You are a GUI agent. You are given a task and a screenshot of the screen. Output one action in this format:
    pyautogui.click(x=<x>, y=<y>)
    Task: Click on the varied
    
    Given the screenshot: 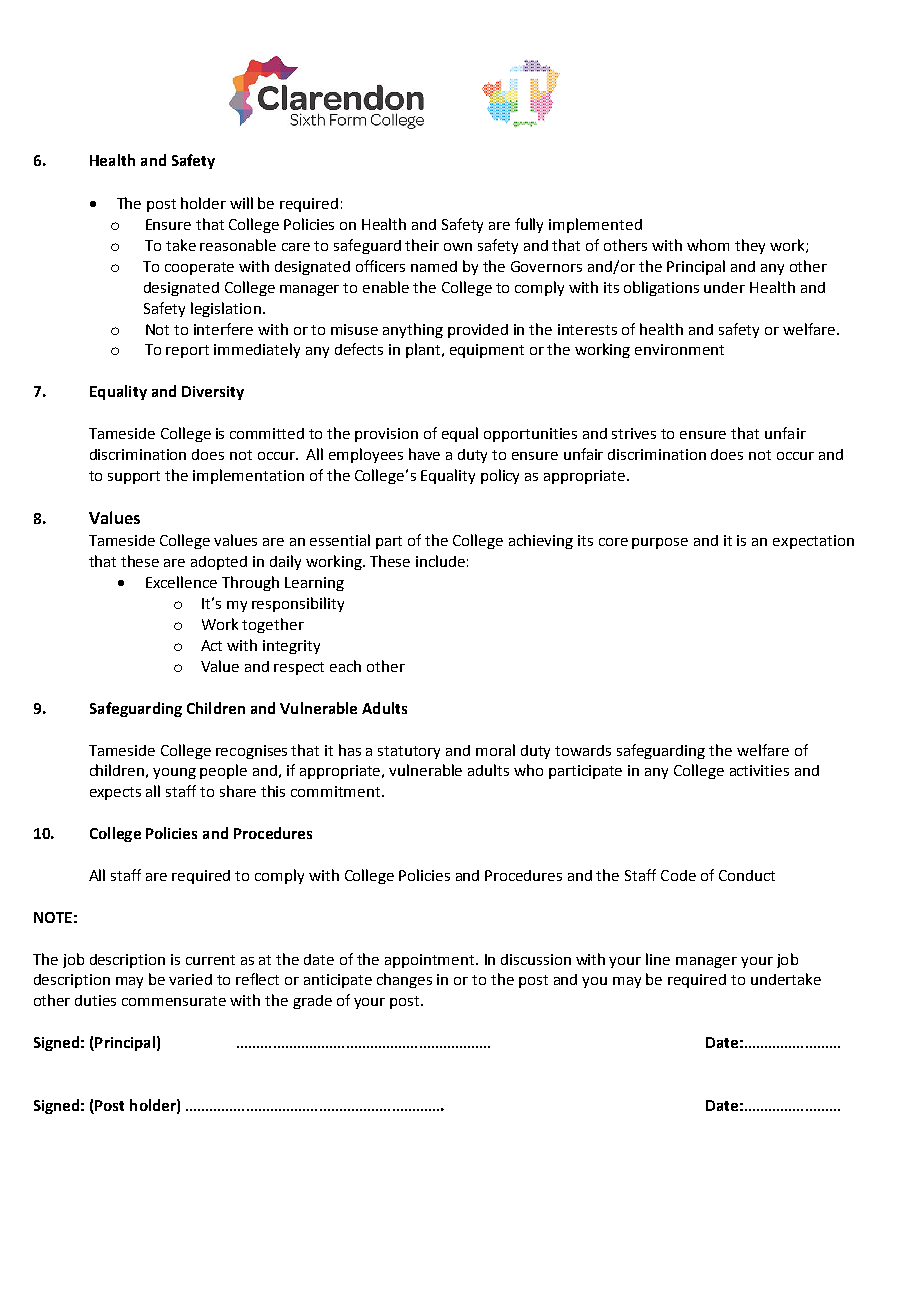 What is the action you would take?
    pyautogui.click(x=190, y=979)
